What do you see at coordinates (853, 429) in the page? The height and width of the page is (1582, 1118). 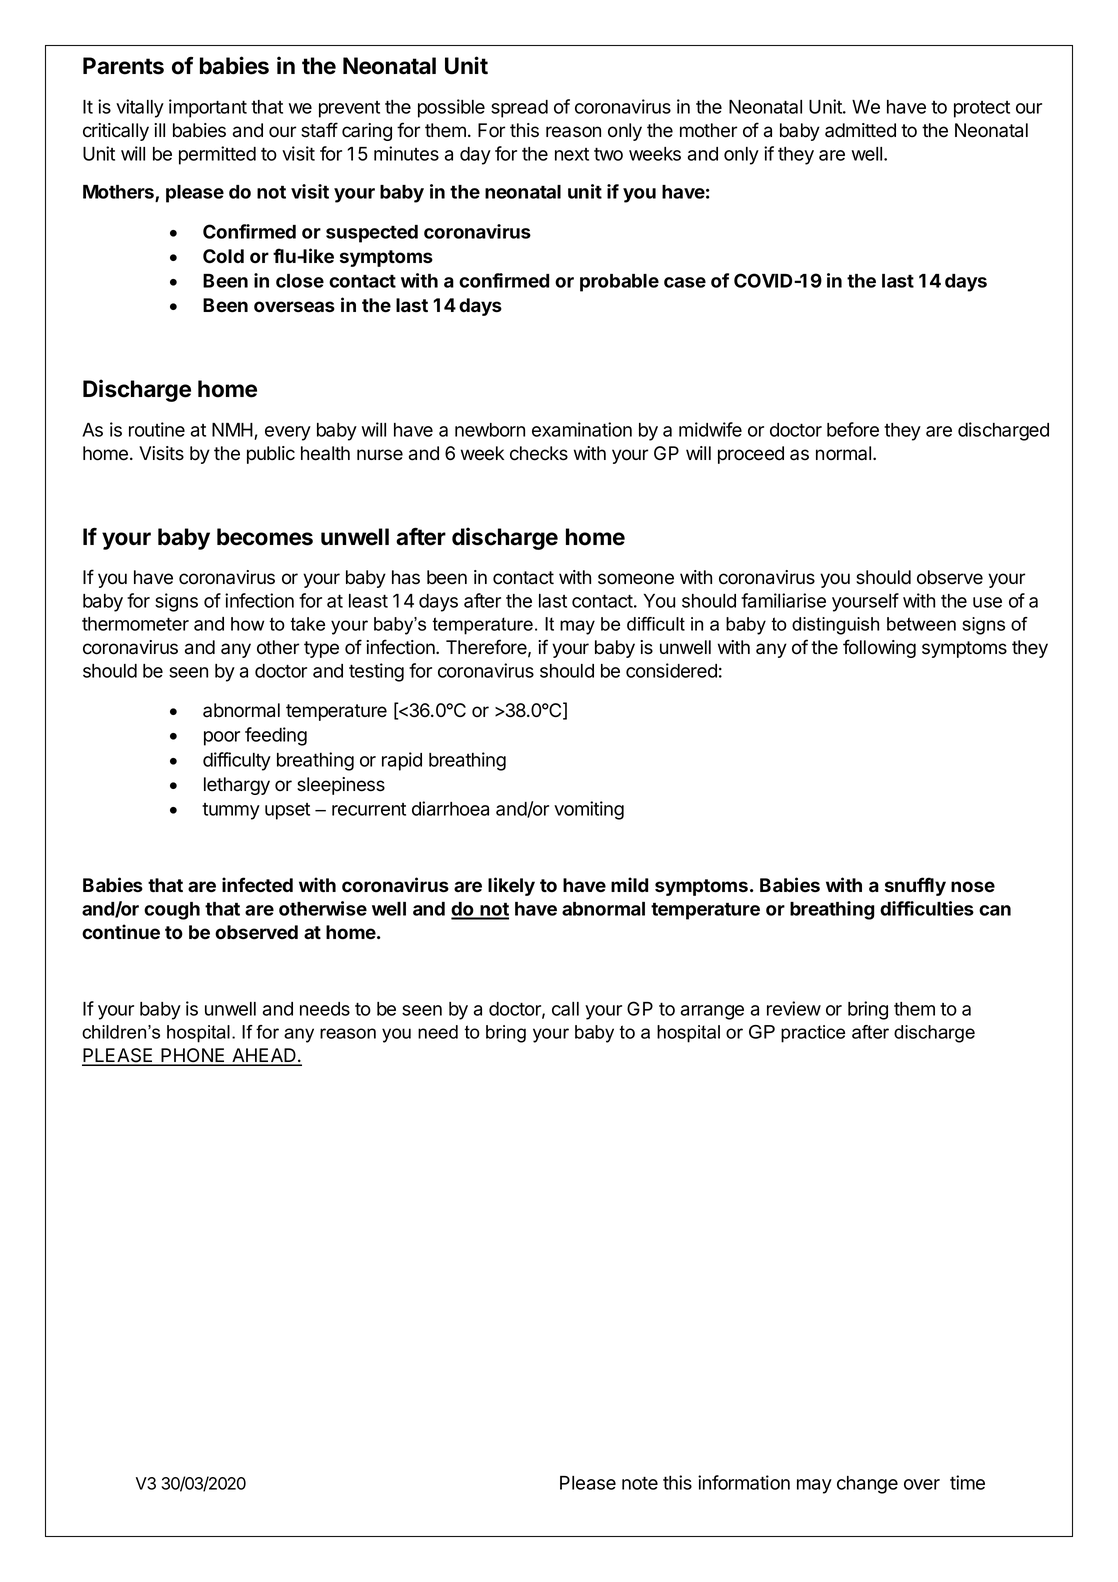 I see `before` at bounding box center [853, 429].
